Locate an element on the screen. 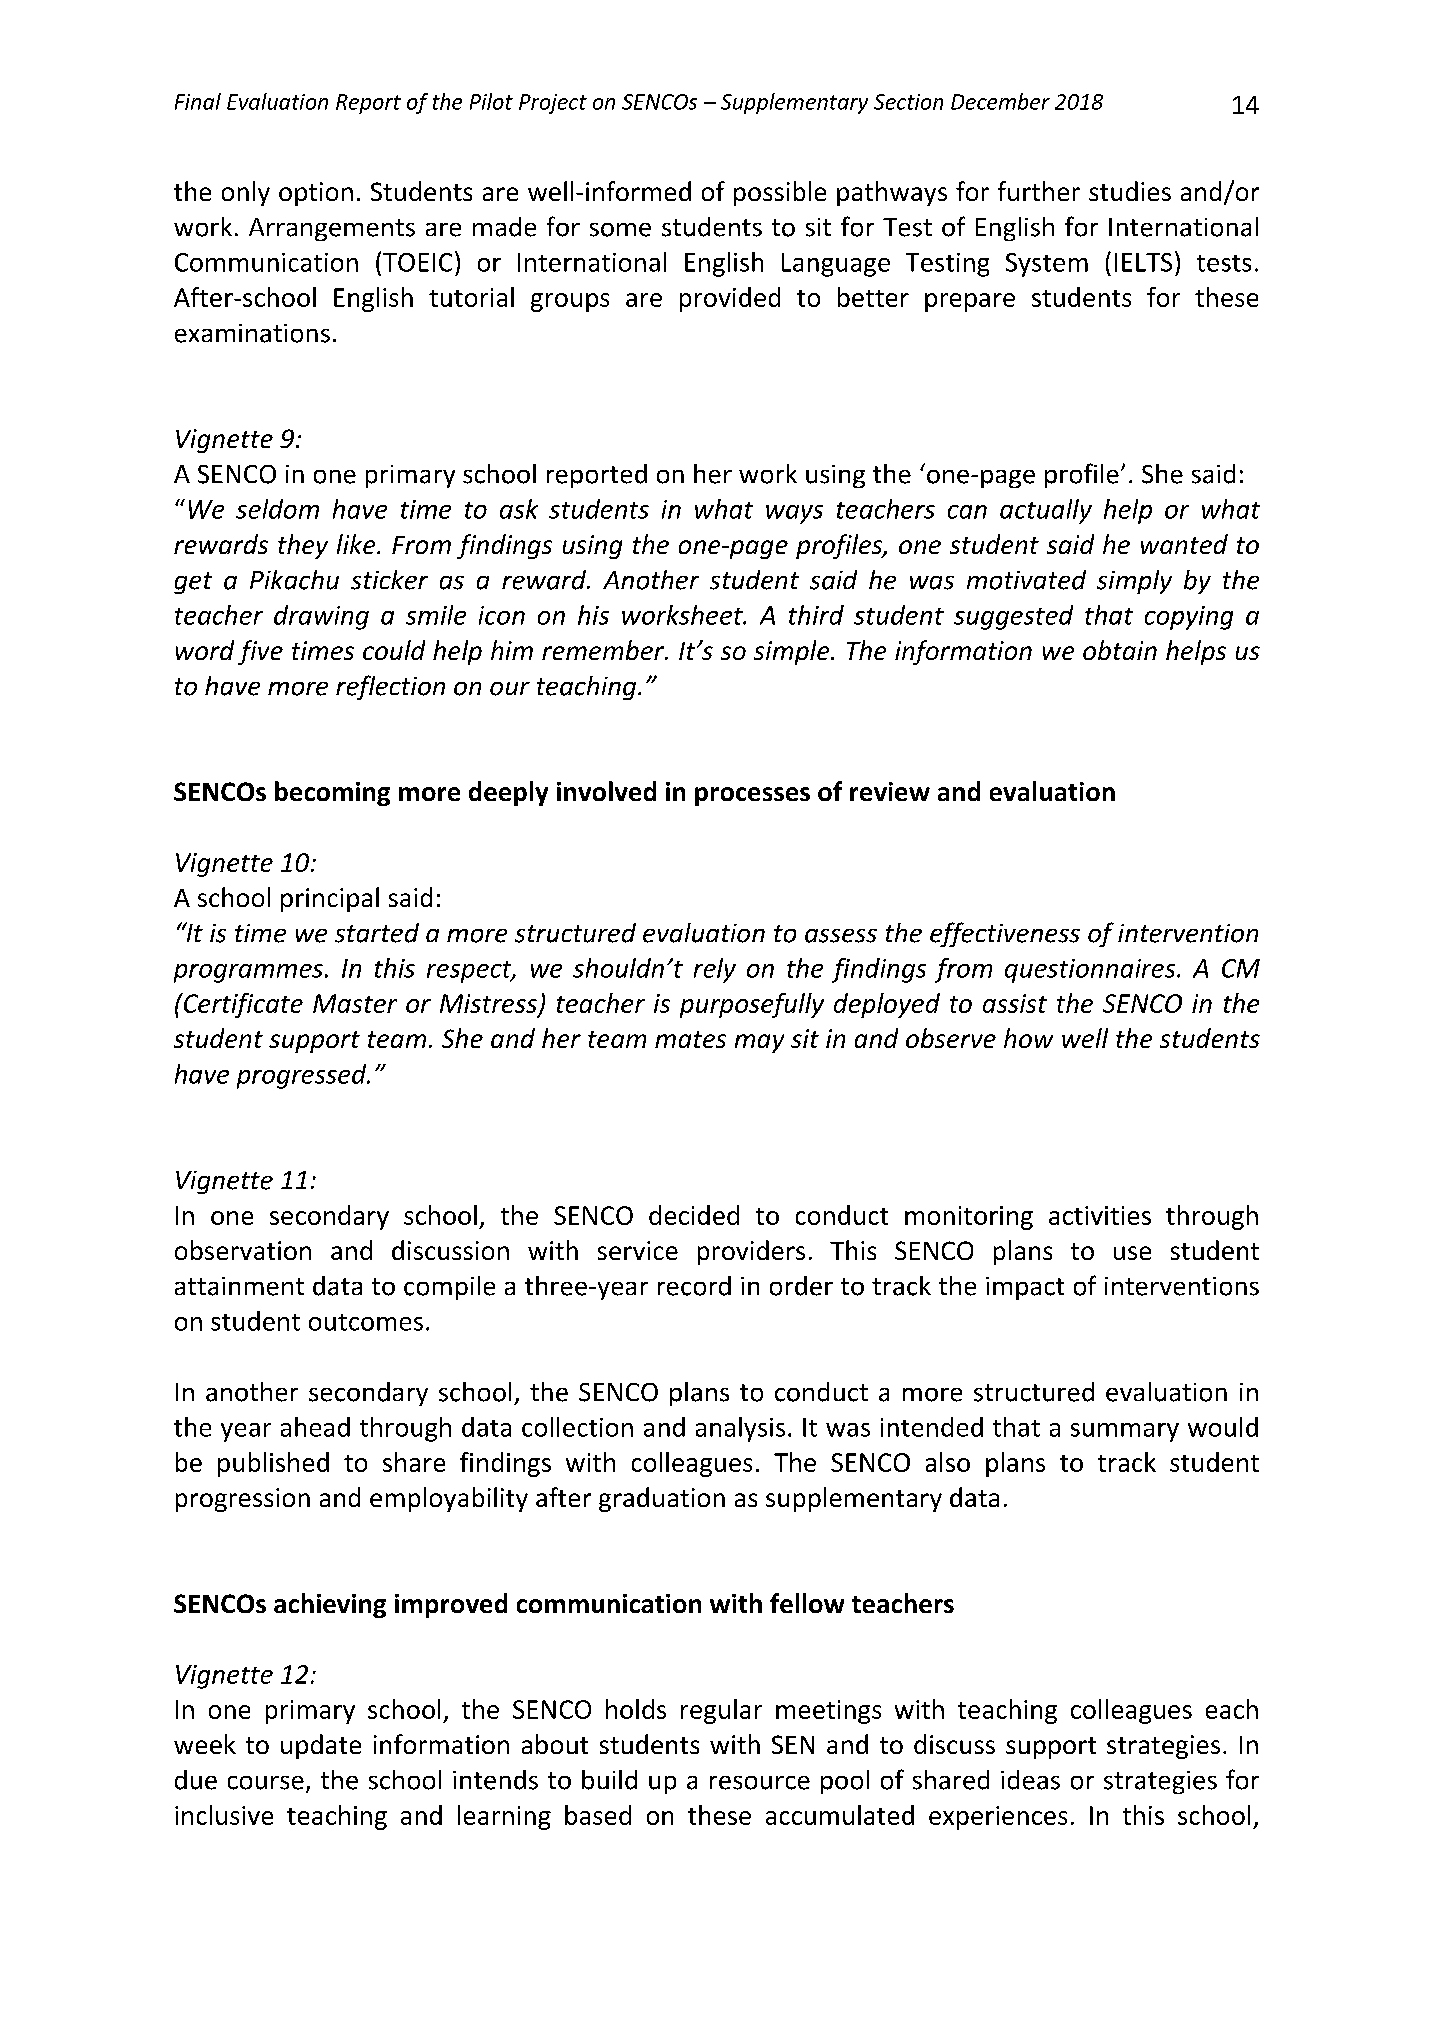  becoming is located at coordinates (332, 793).
